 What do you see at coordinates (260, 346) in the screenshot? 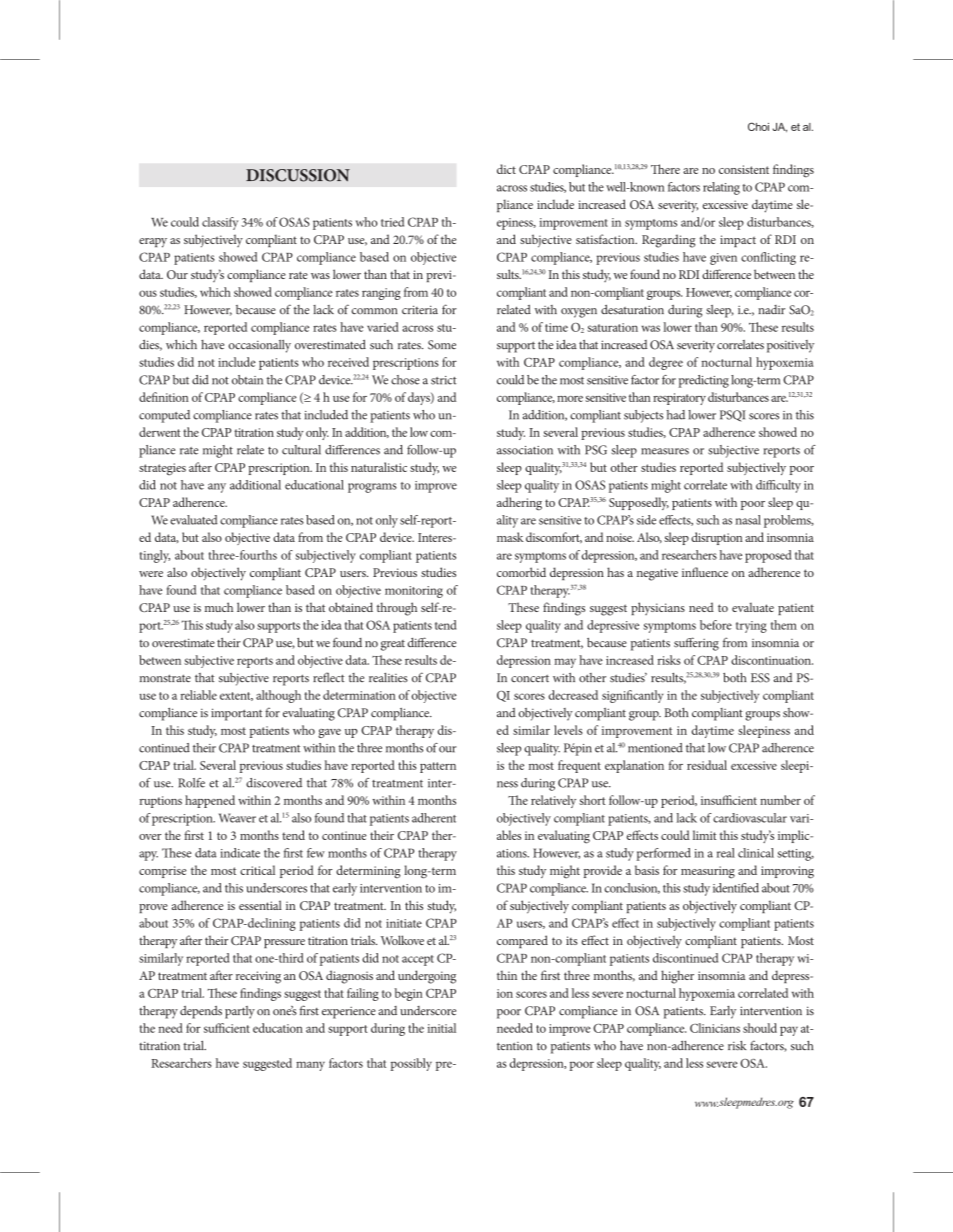
I see `occasionally` at bounding box center [260, 346].
